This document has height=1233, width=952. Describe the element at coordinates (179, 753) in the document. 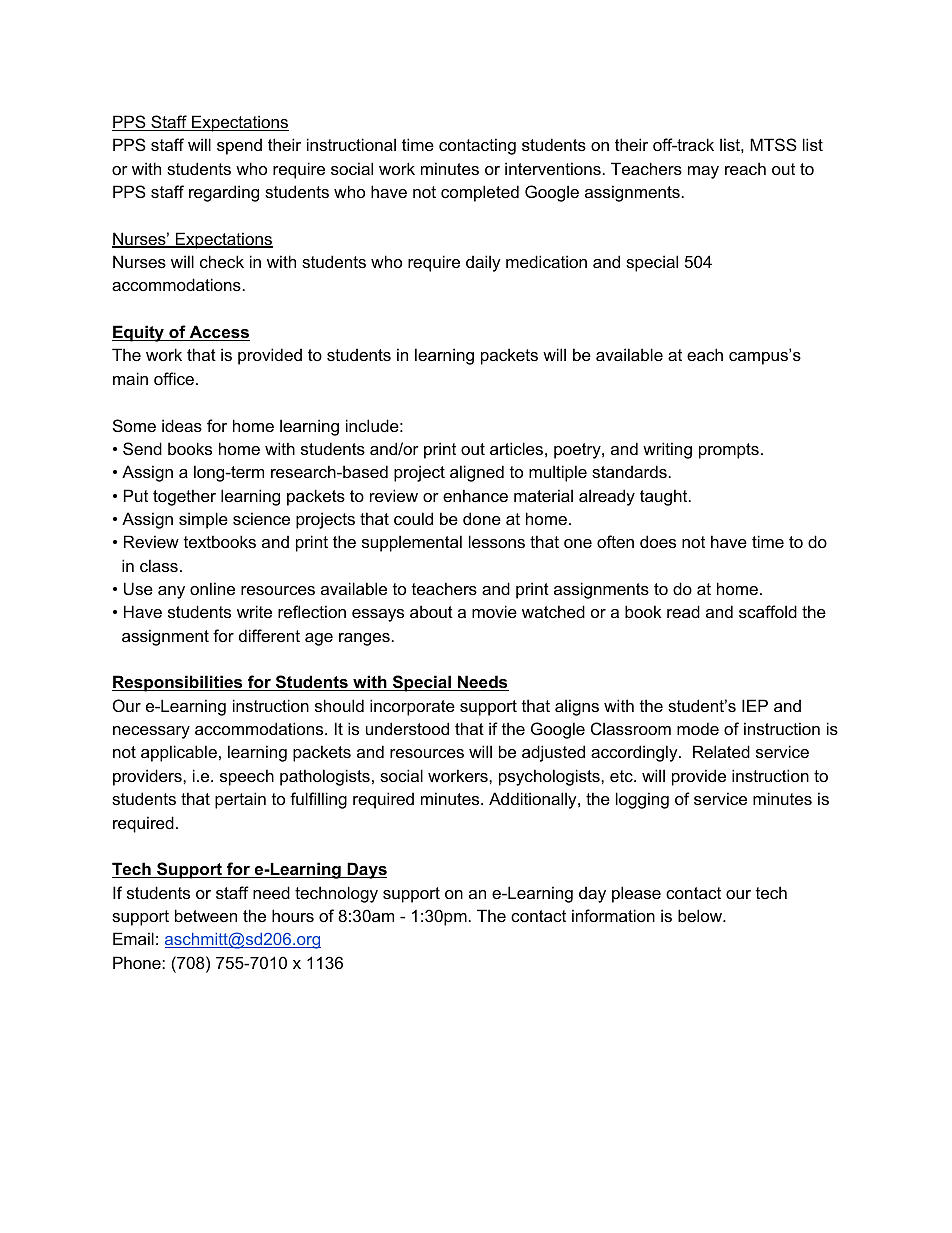

I see `applicable` at that location.
